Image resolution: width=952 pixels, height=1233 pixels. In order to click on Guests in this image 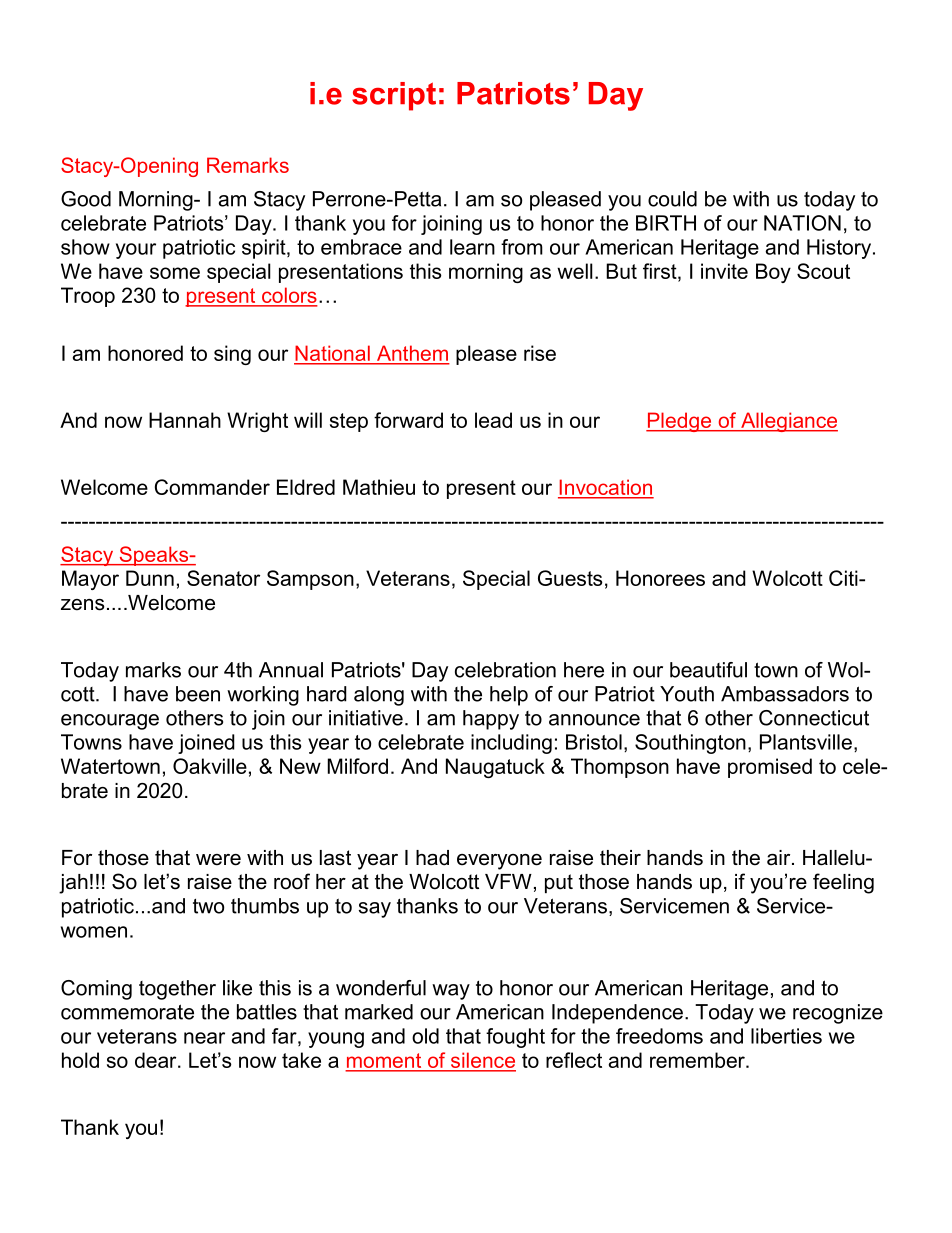, I will do `click(570, 578)`.
